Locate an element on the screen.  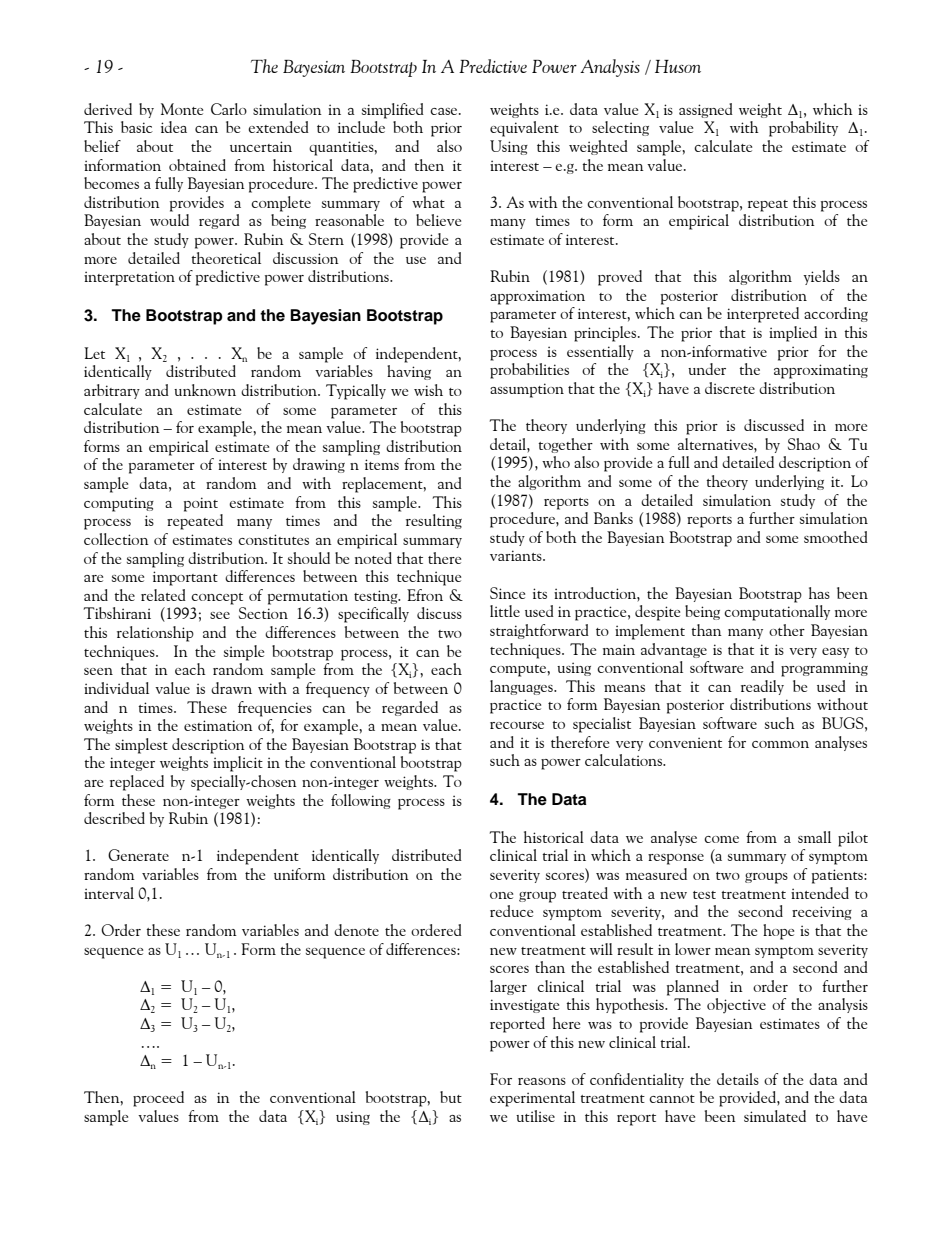
interpreted is located at coordinates (763, 315).
